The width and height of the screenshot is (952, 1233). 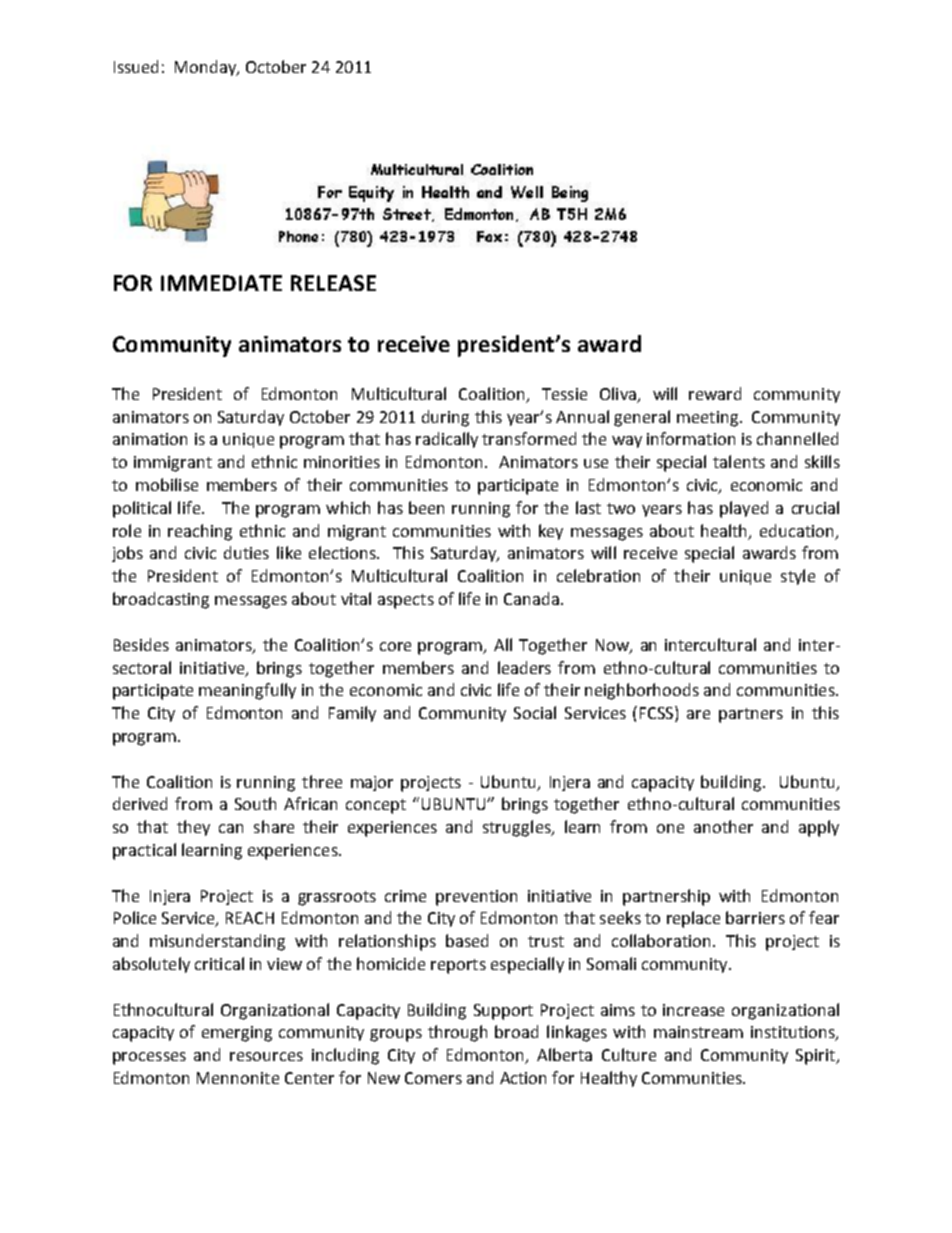 What do you see at coordinates (207, 68) in the screenshot?
I see `Monday` at bounding box center [207, 68].
